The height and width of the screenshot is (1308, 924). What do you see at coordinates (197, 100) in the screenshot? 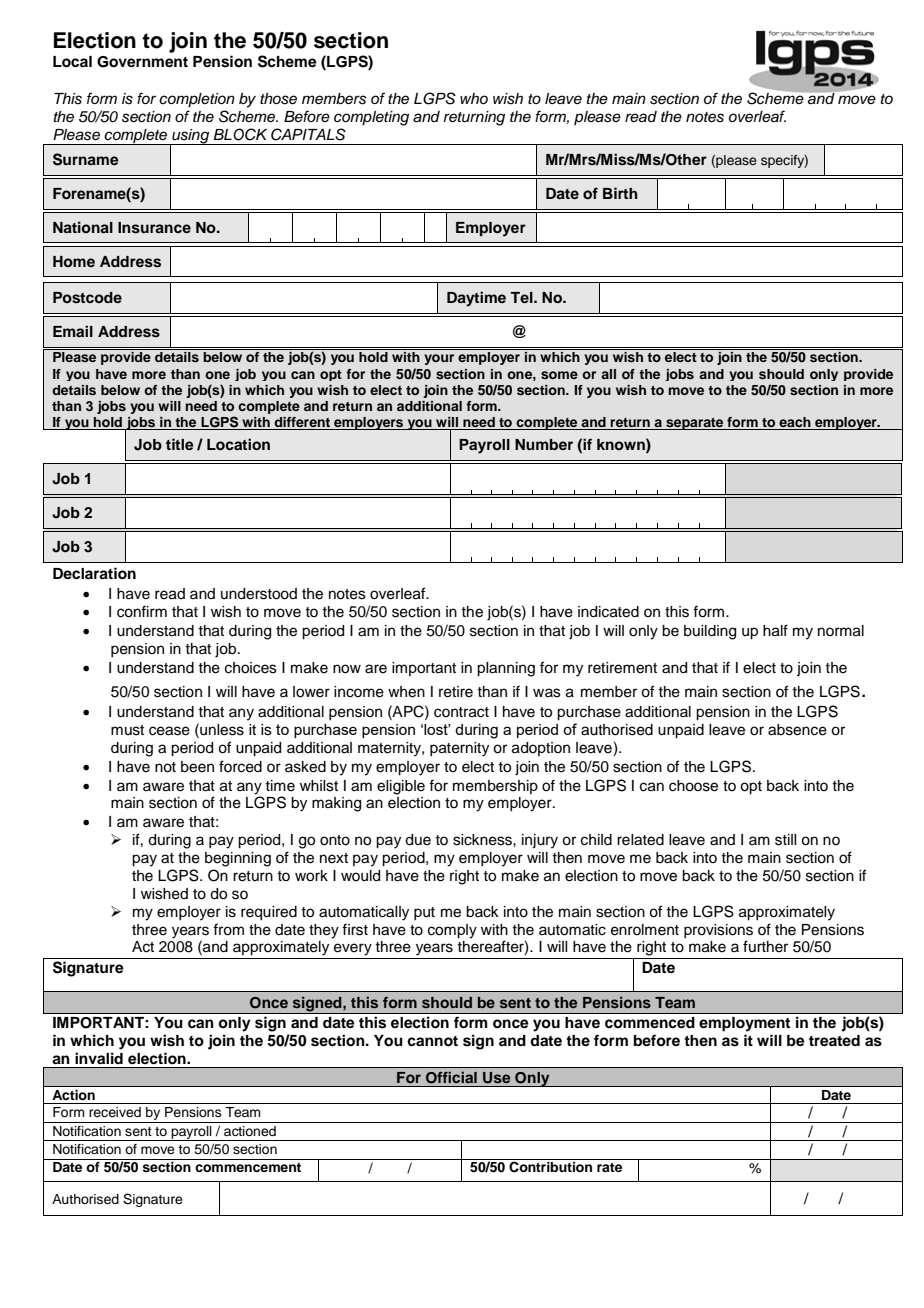
I see `completion` at bounding box center [197, 100].
